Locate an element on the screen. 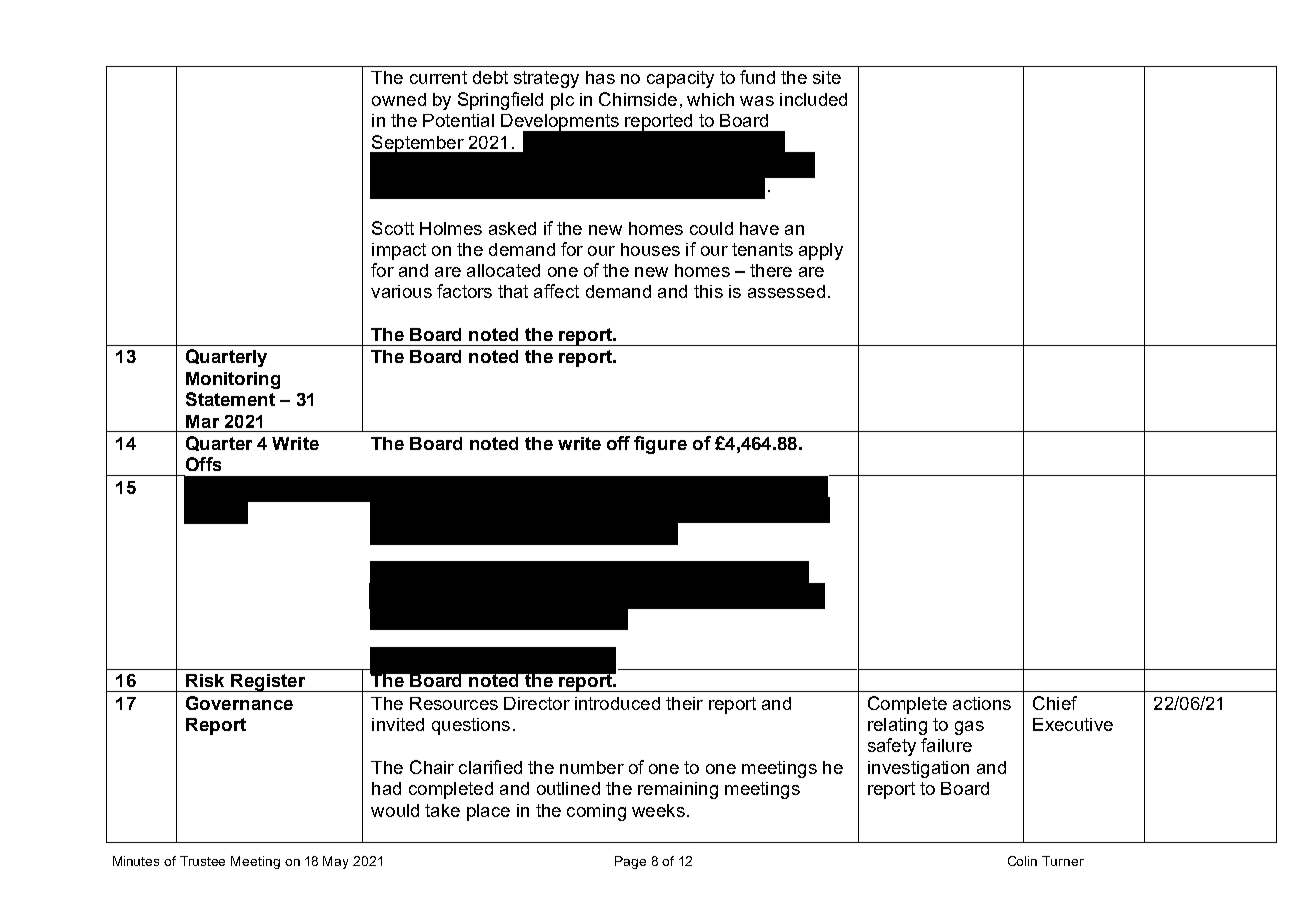 The height and width of the screenshot is (924, 1308). affect is located at coordinates (556, 291).
